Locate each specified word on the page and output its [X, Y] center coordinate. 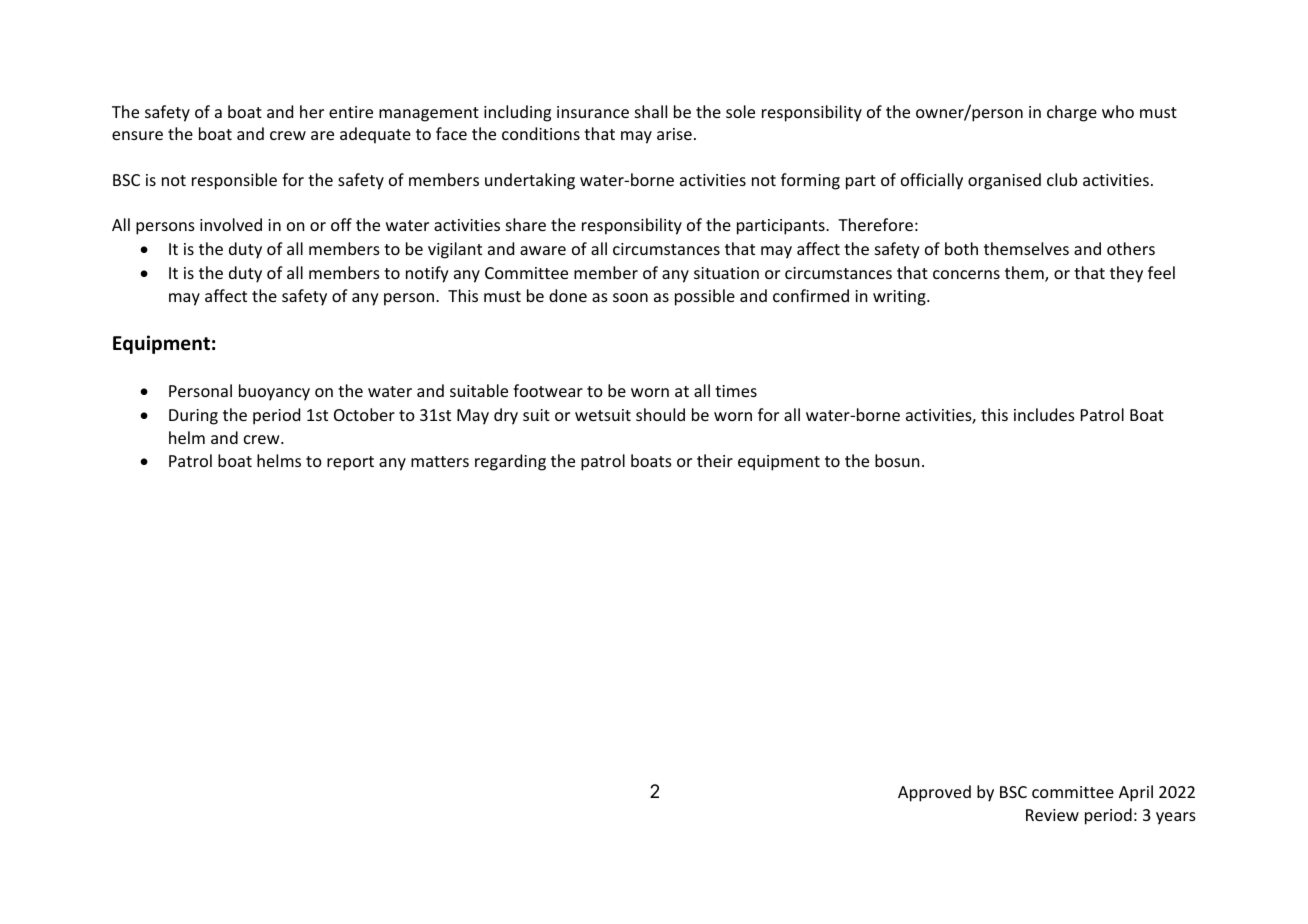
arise [674, 134]
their [715, 460]
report [350, 463]
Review [1052, 815]
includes [1044, 414]
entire [351, 112]
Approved [934, 793]
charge [1072, 113]
